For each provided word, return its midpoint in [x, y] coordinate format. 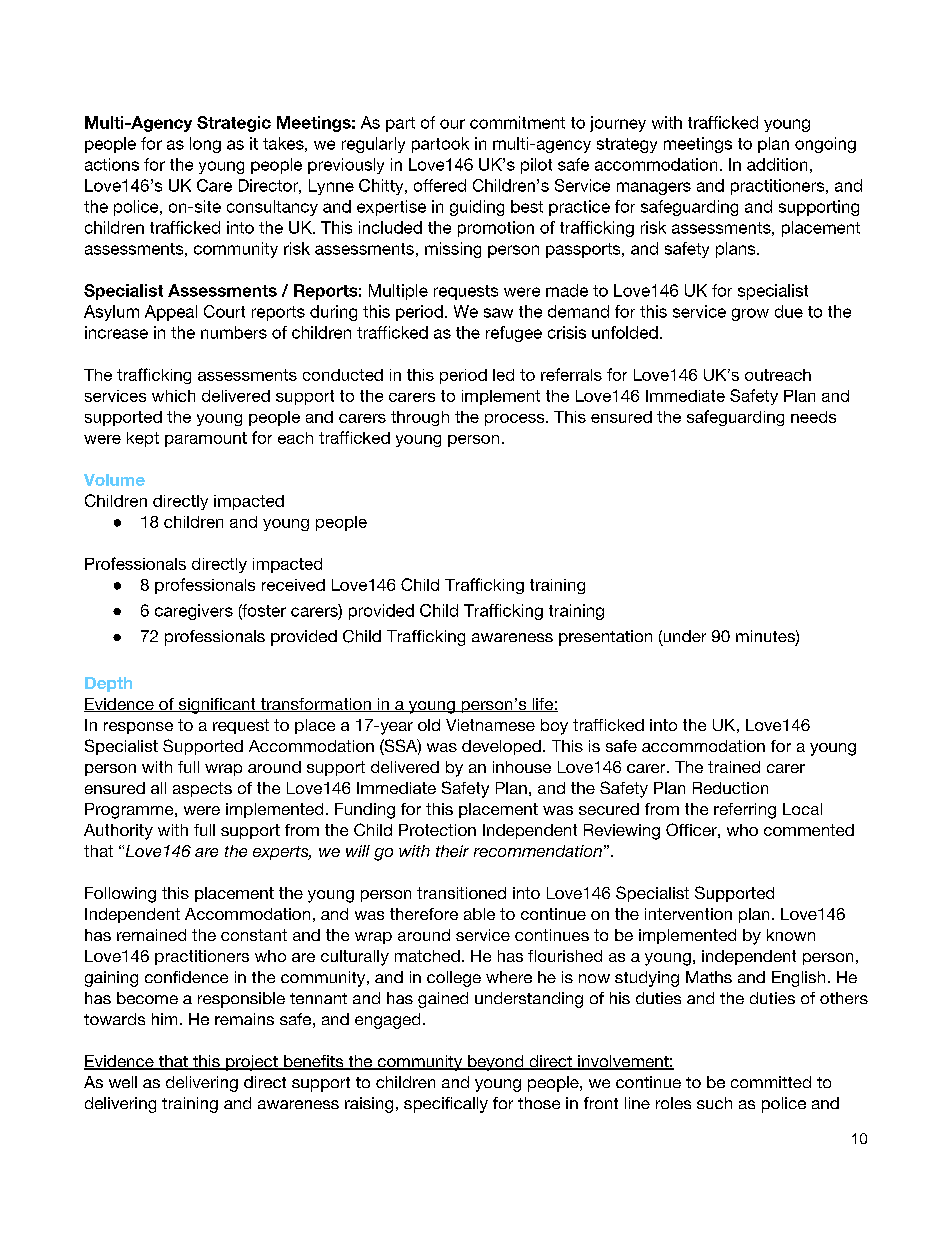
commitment [517, 122]
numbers [234, 332]
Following [120, 895]
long [205, 145]
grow [750, 314]
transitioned [461, 893]
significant [217, 706]
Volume [114, 480]
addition [777, 164]
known [791, 935]
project [252, 1063]
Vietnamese [490, 725]
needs [813, 417]
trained [734, 767]
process [516, 420]
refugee [514, 334]
